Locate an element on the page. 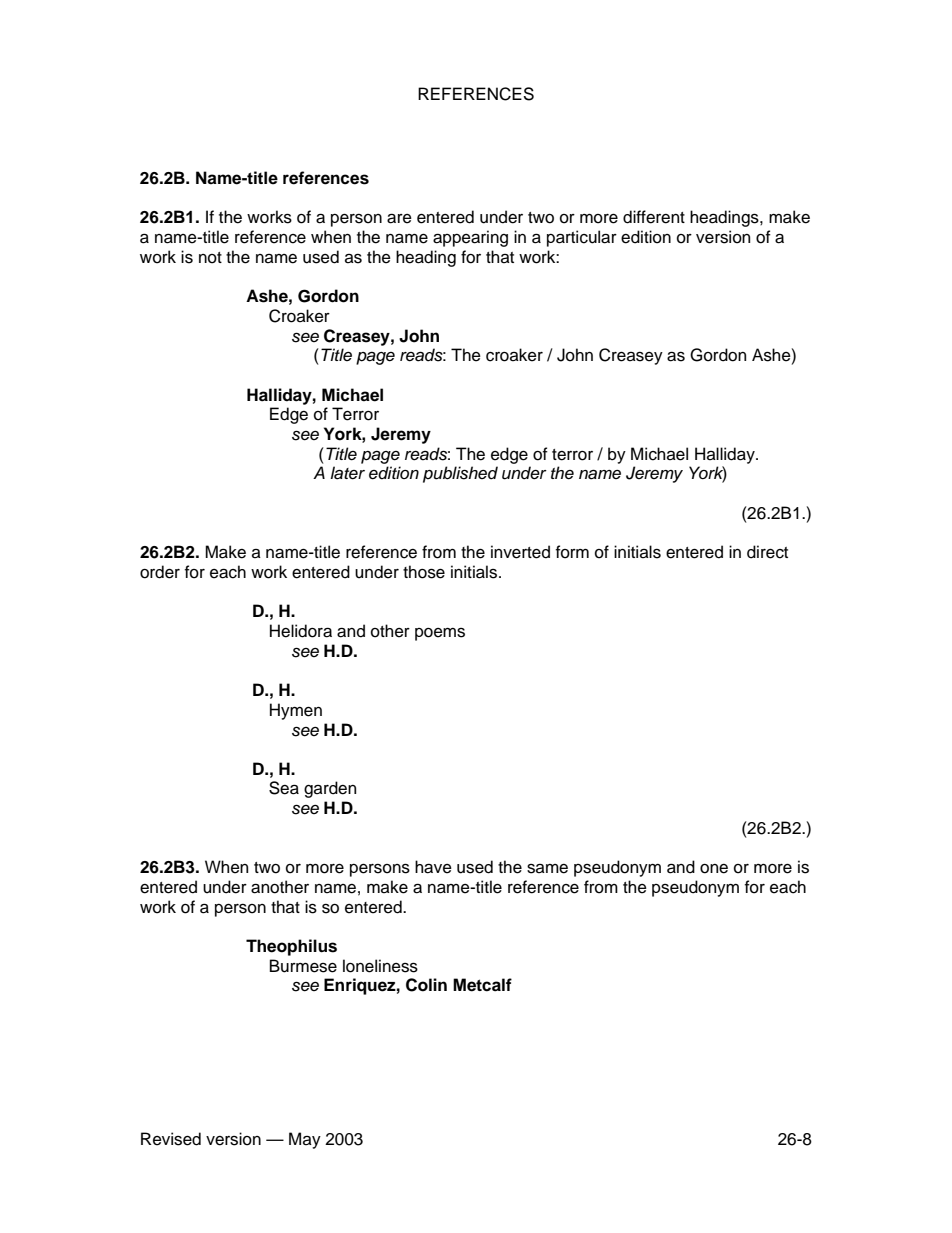 This document has height=1233, width=952. are is located at coordinates (399, 218).
